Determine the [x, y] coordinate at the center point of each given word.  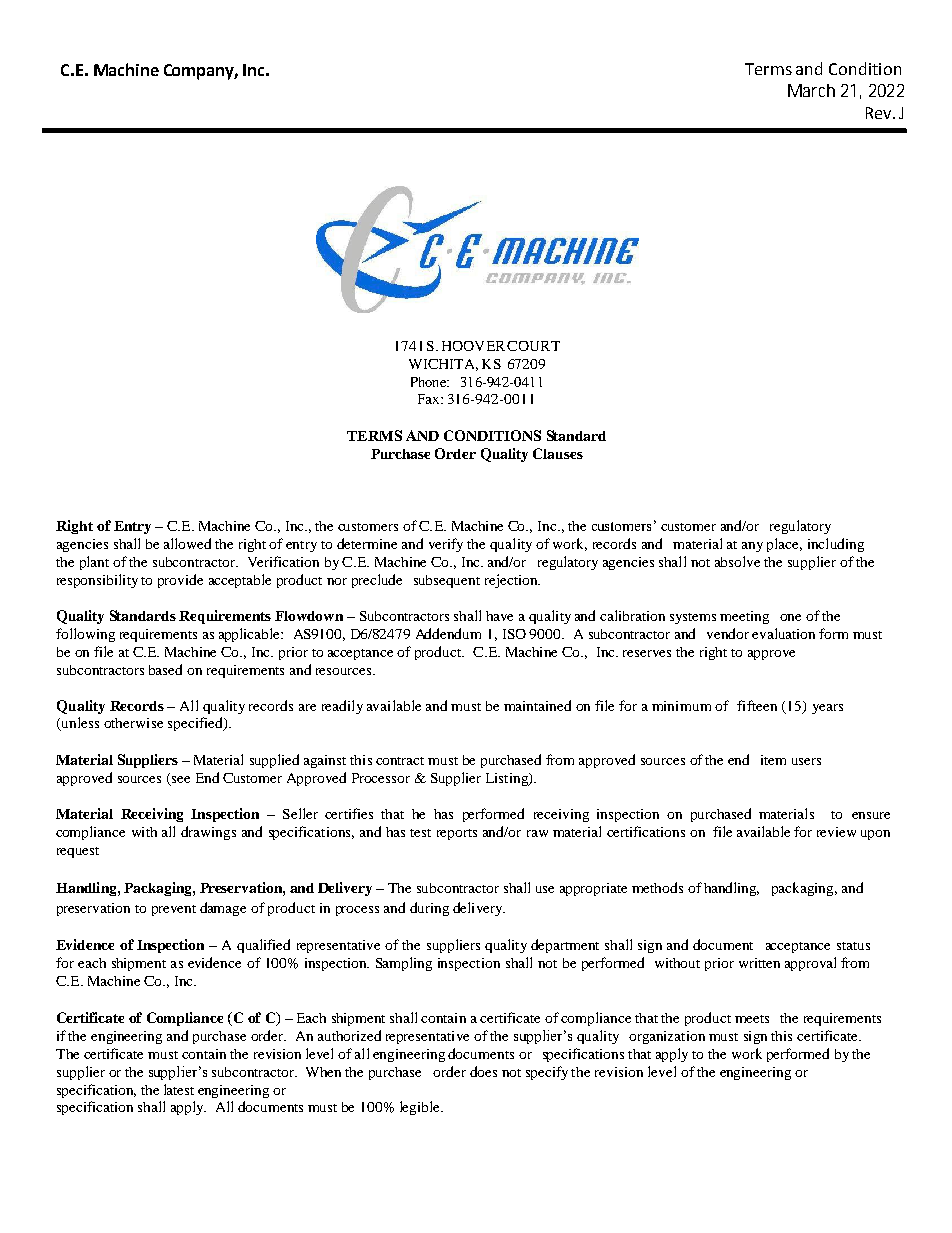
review [836, 832]
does [483, 1071]
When [323, 1072]
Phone [429, 382]
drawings [208, 833]
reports [457, 834]
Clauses [558, 453]
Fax [430, 399]
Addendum [448, 633]
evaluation [783, 633]
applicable [250, 635]
